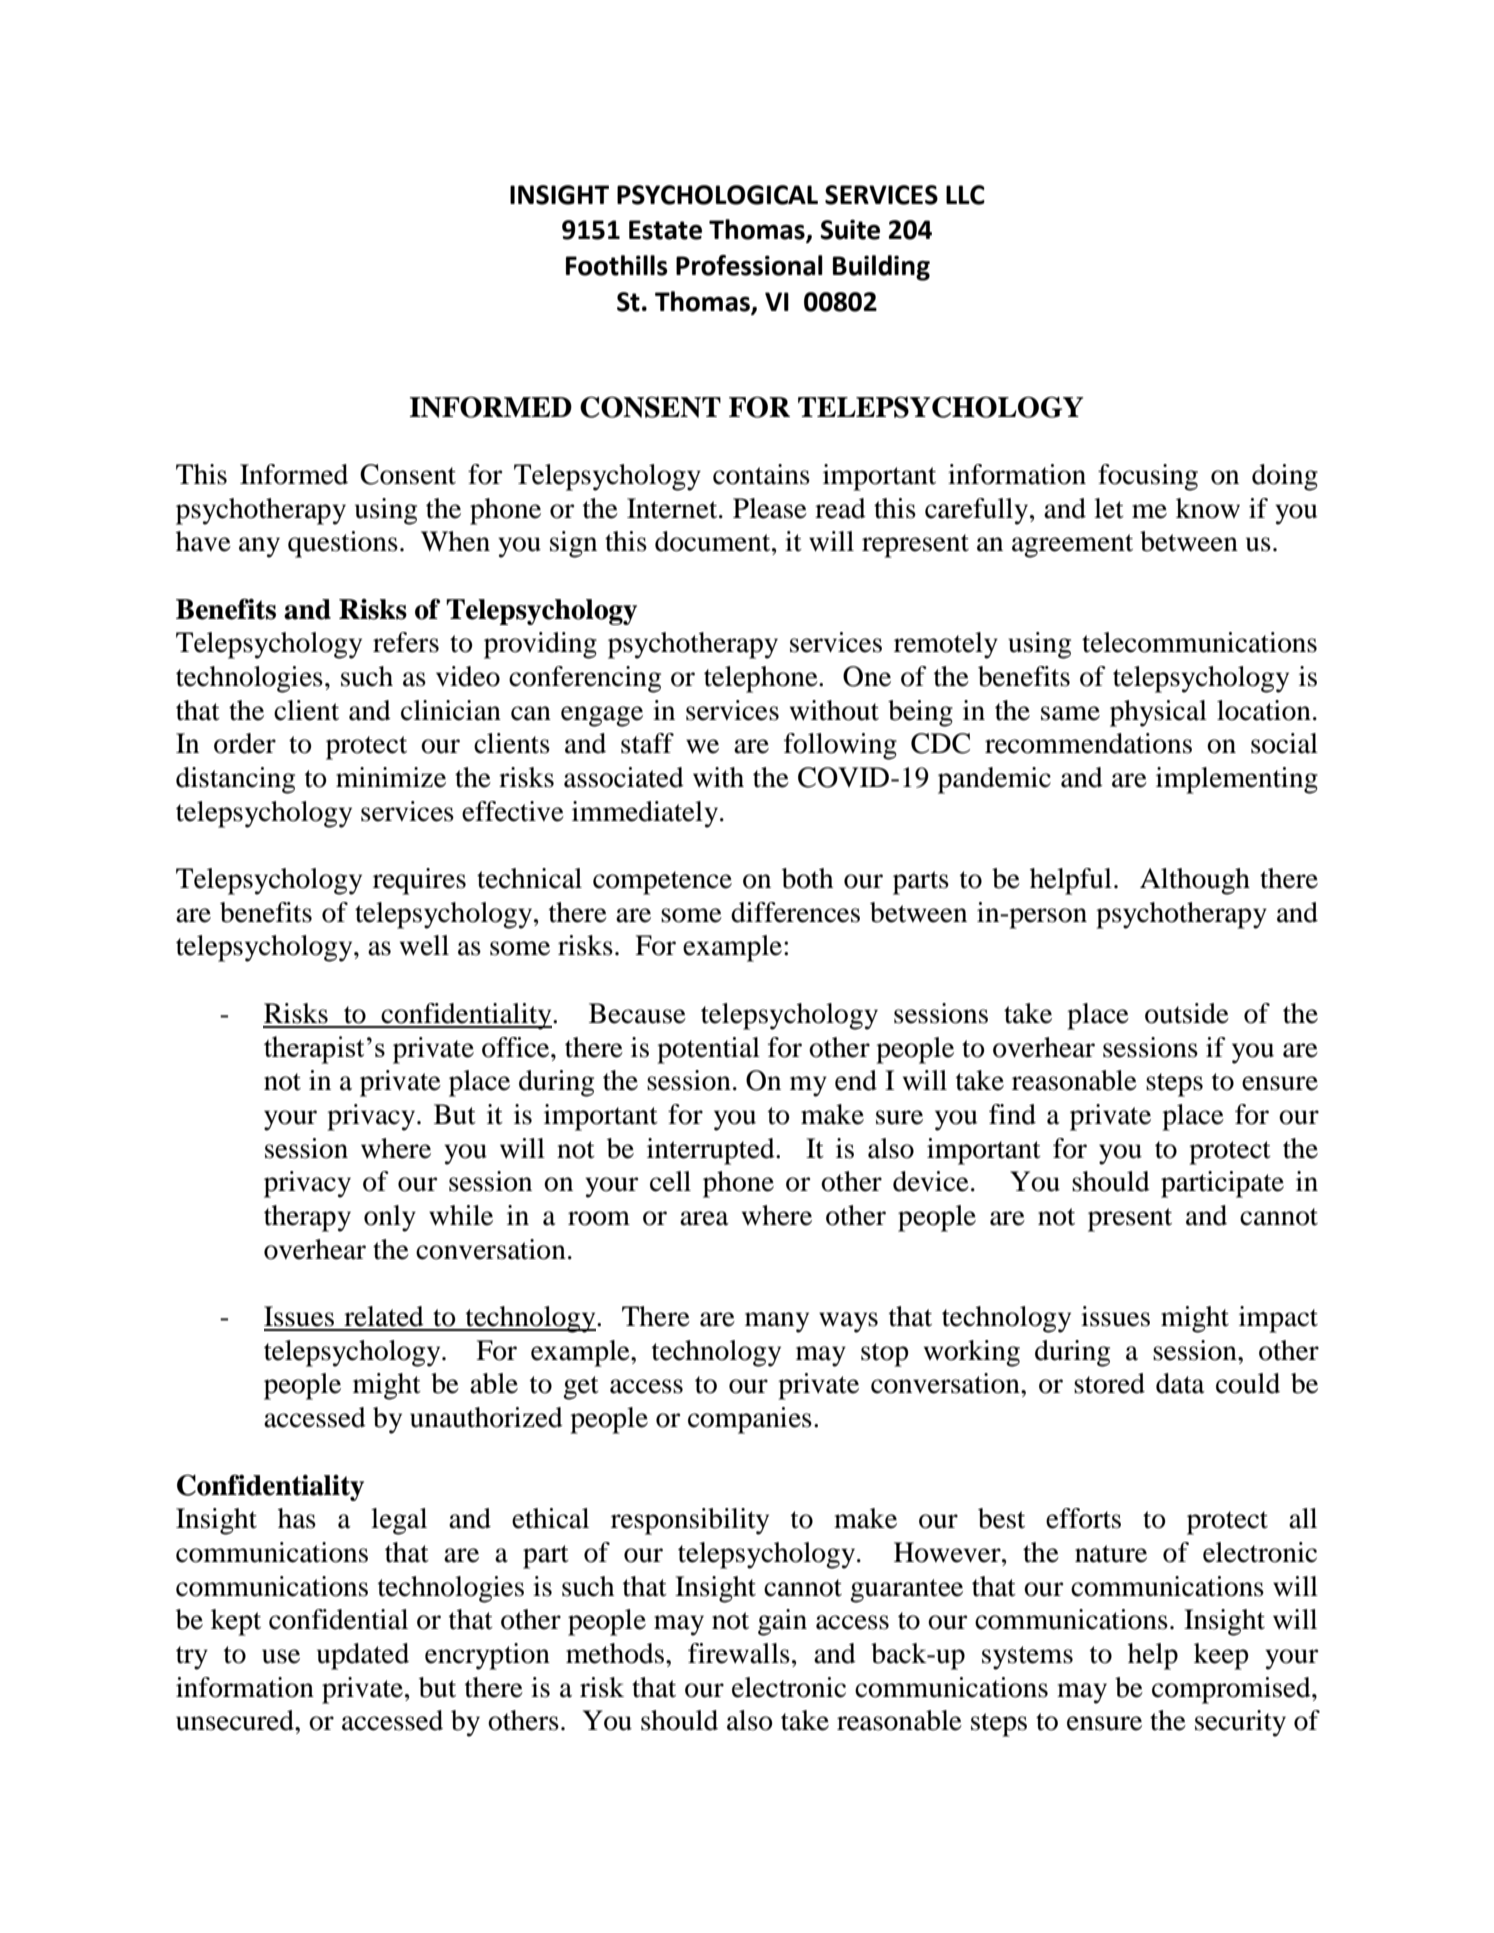  What do you see at coordinates (965, 195) in the screenshot?
I see `LLC` at bounding box center [965, 195].
